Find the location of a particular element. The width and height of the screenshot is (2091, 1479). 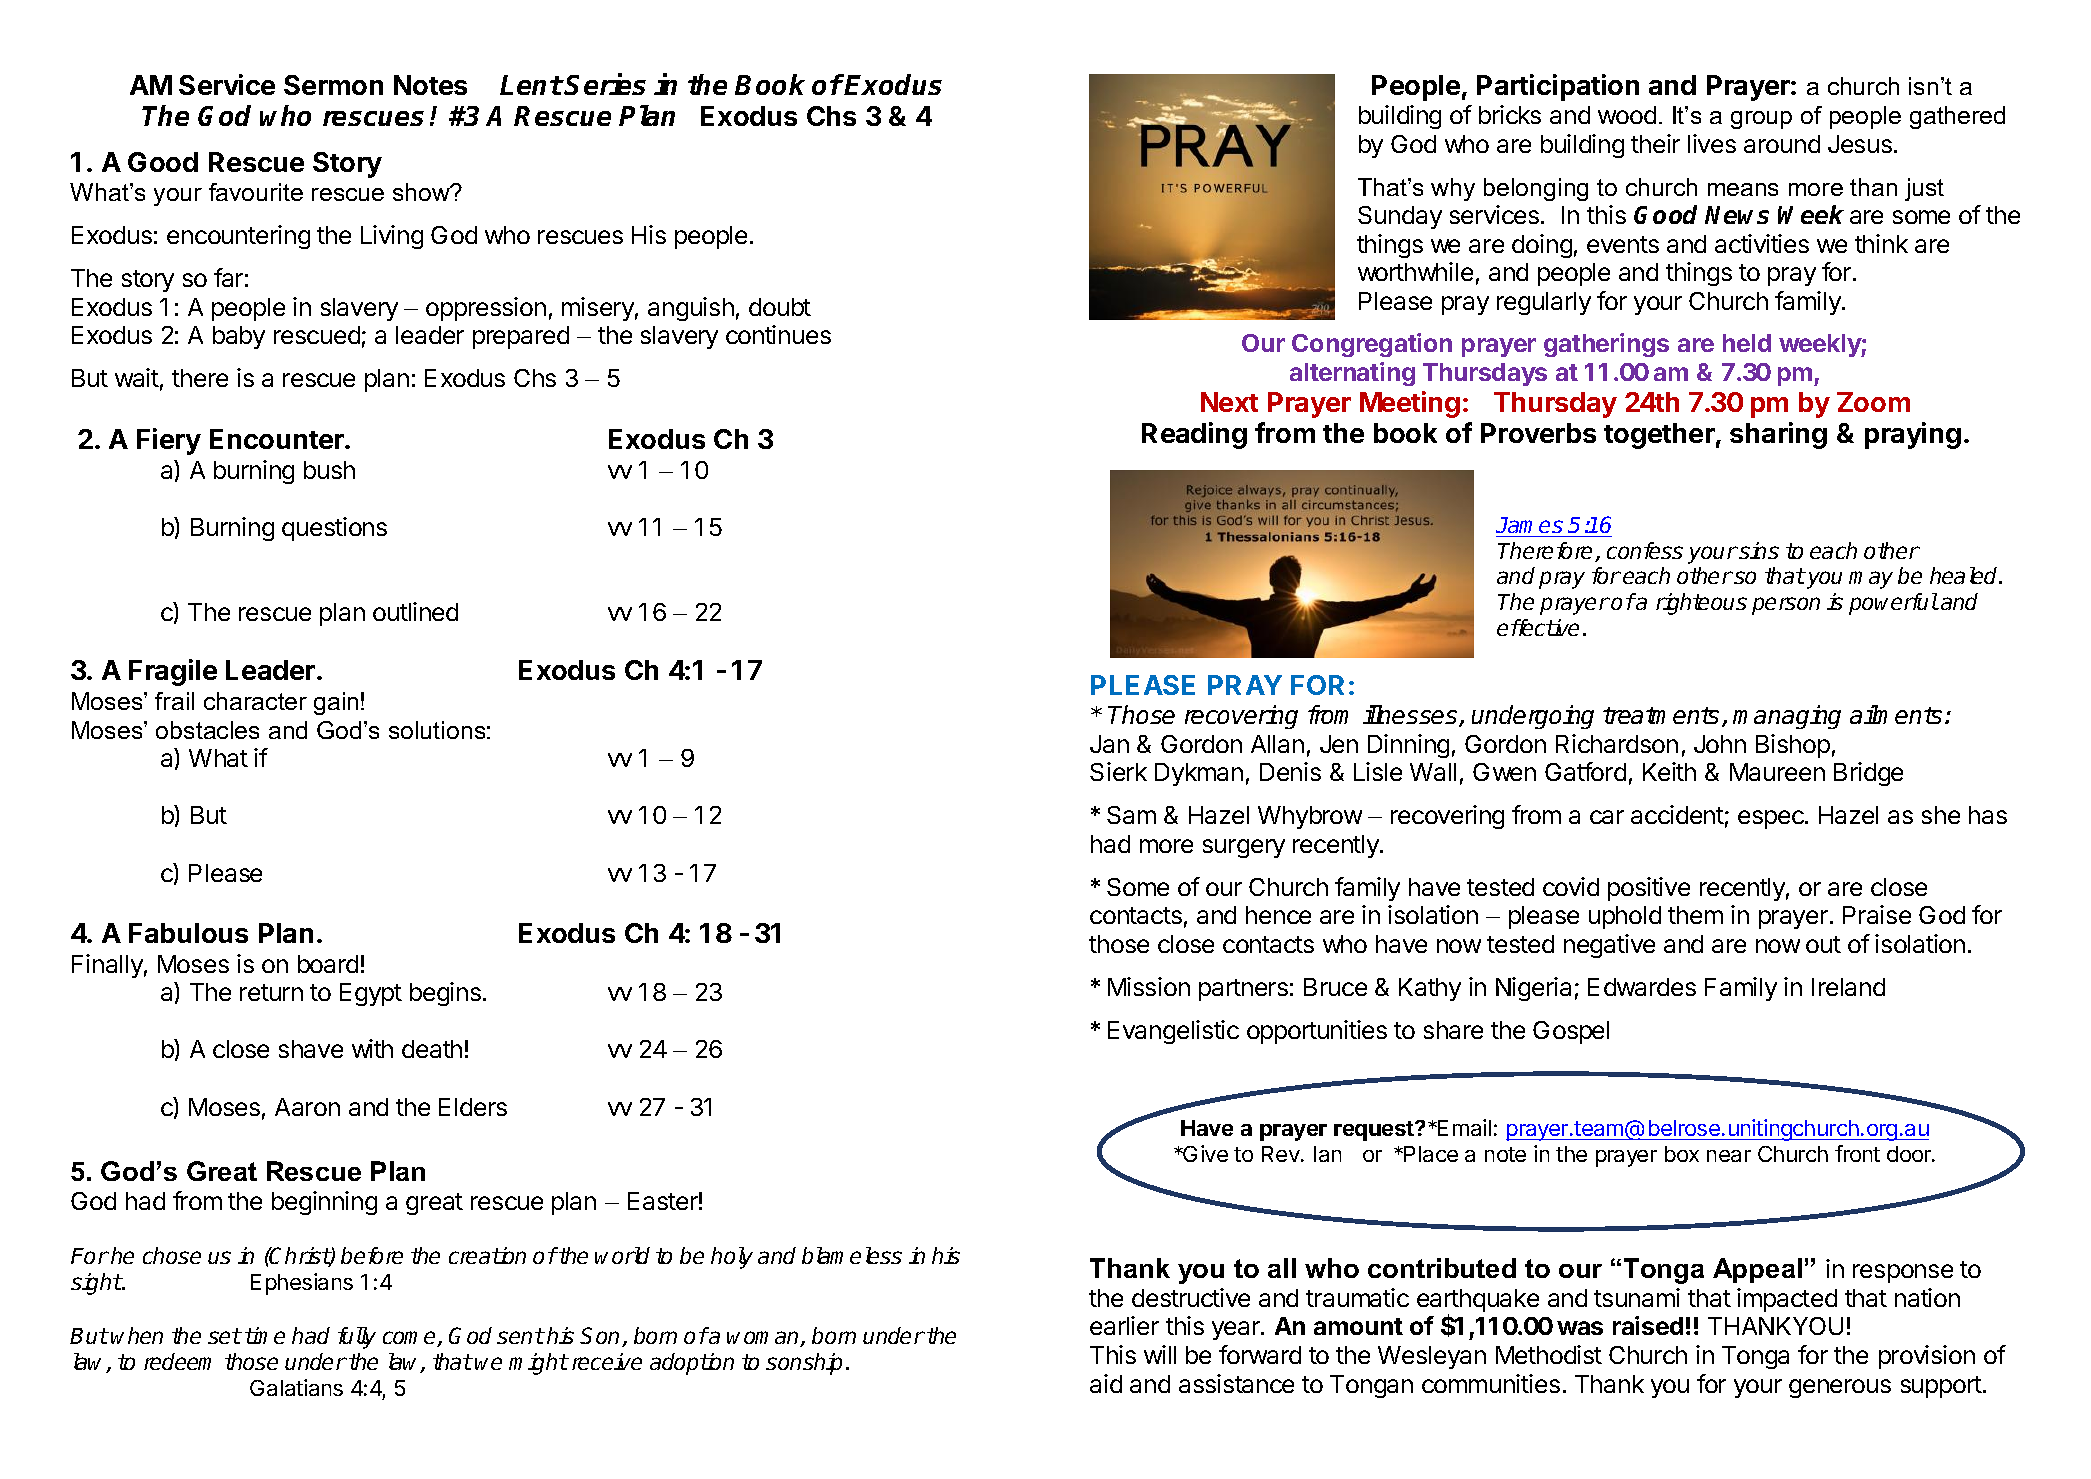

earlier is located at coordinates (1124, 1325).
